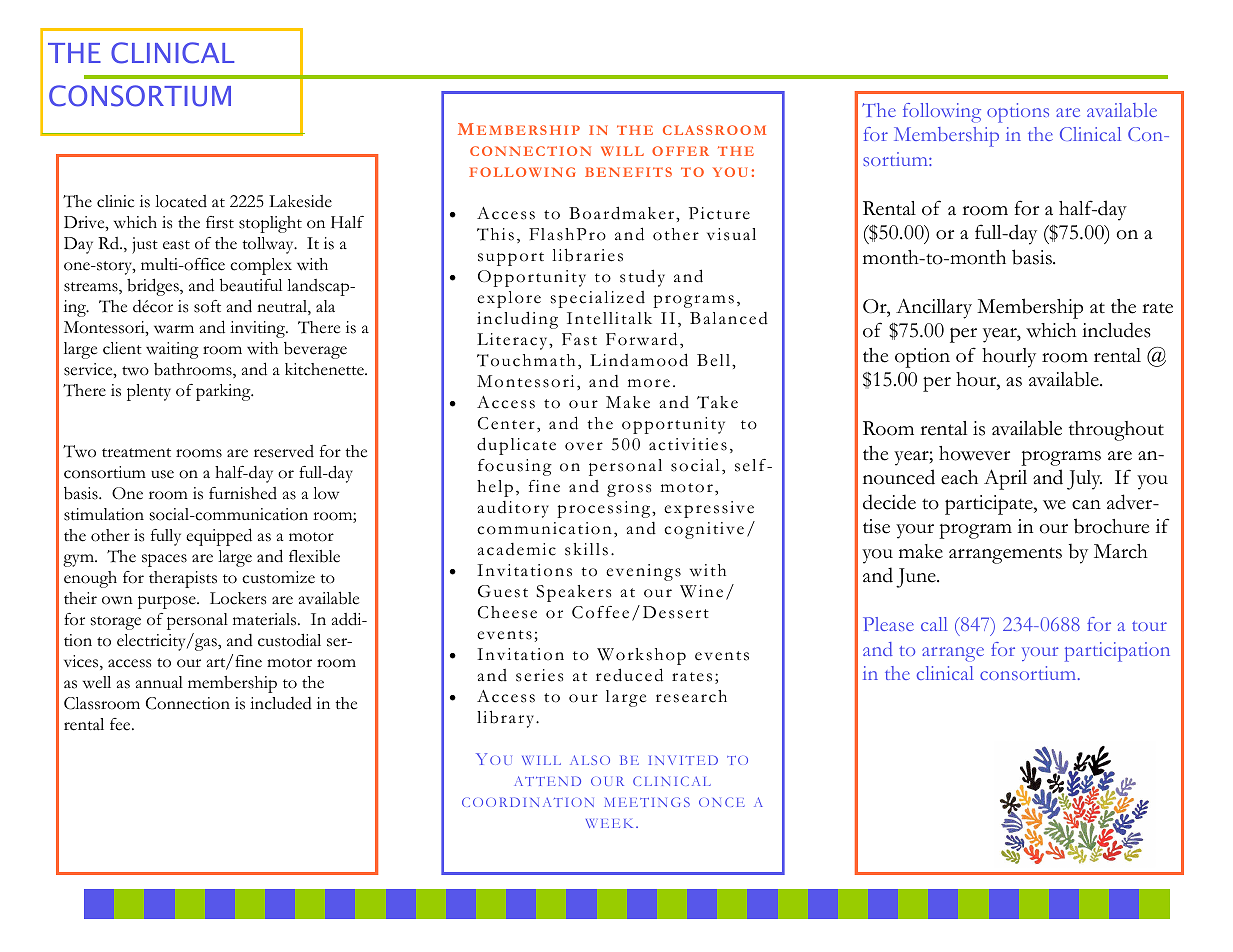  I want to click on first, so click(220, 222).
